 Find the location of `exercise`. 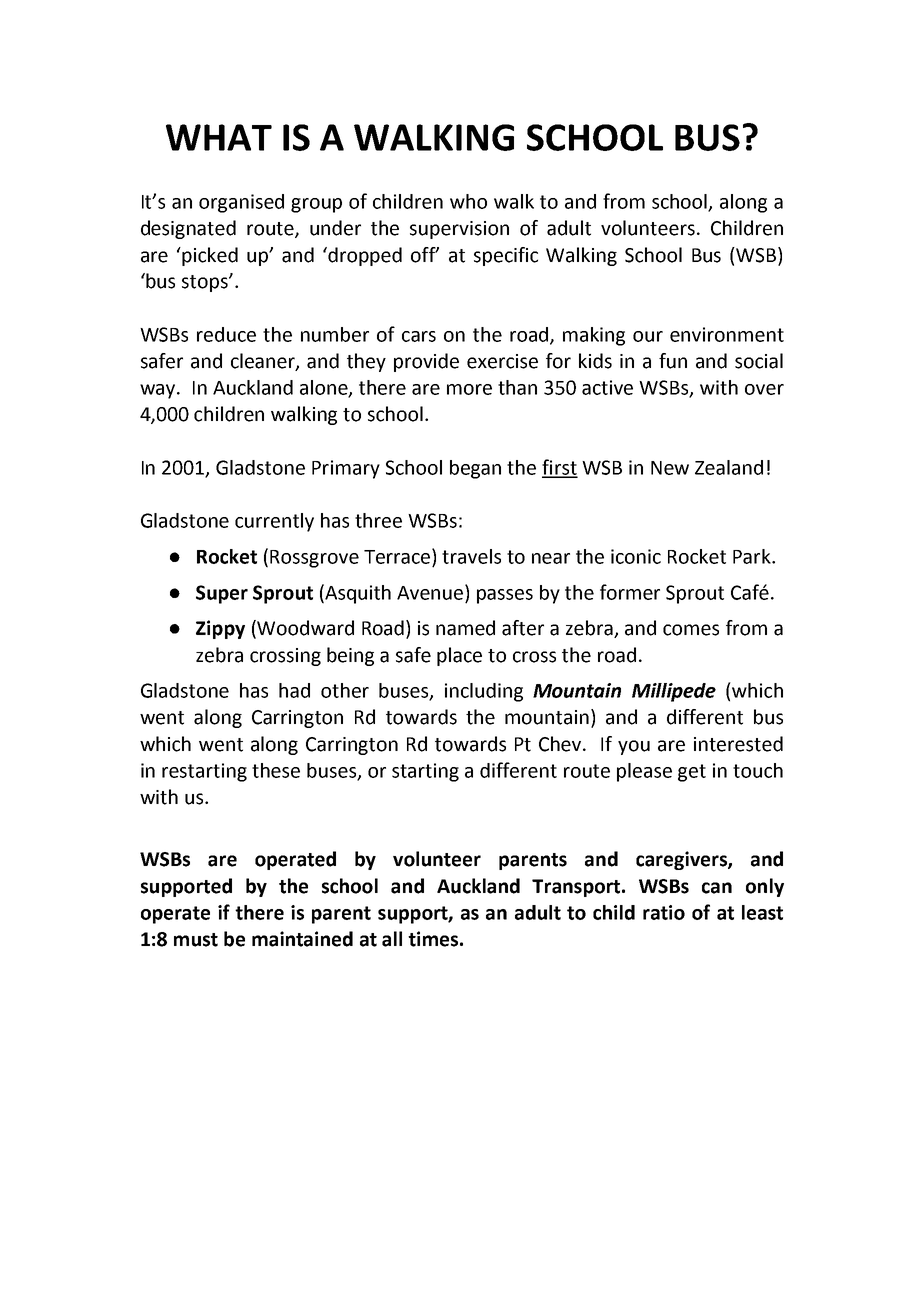

exercise is located at coordinates (502, 361).
